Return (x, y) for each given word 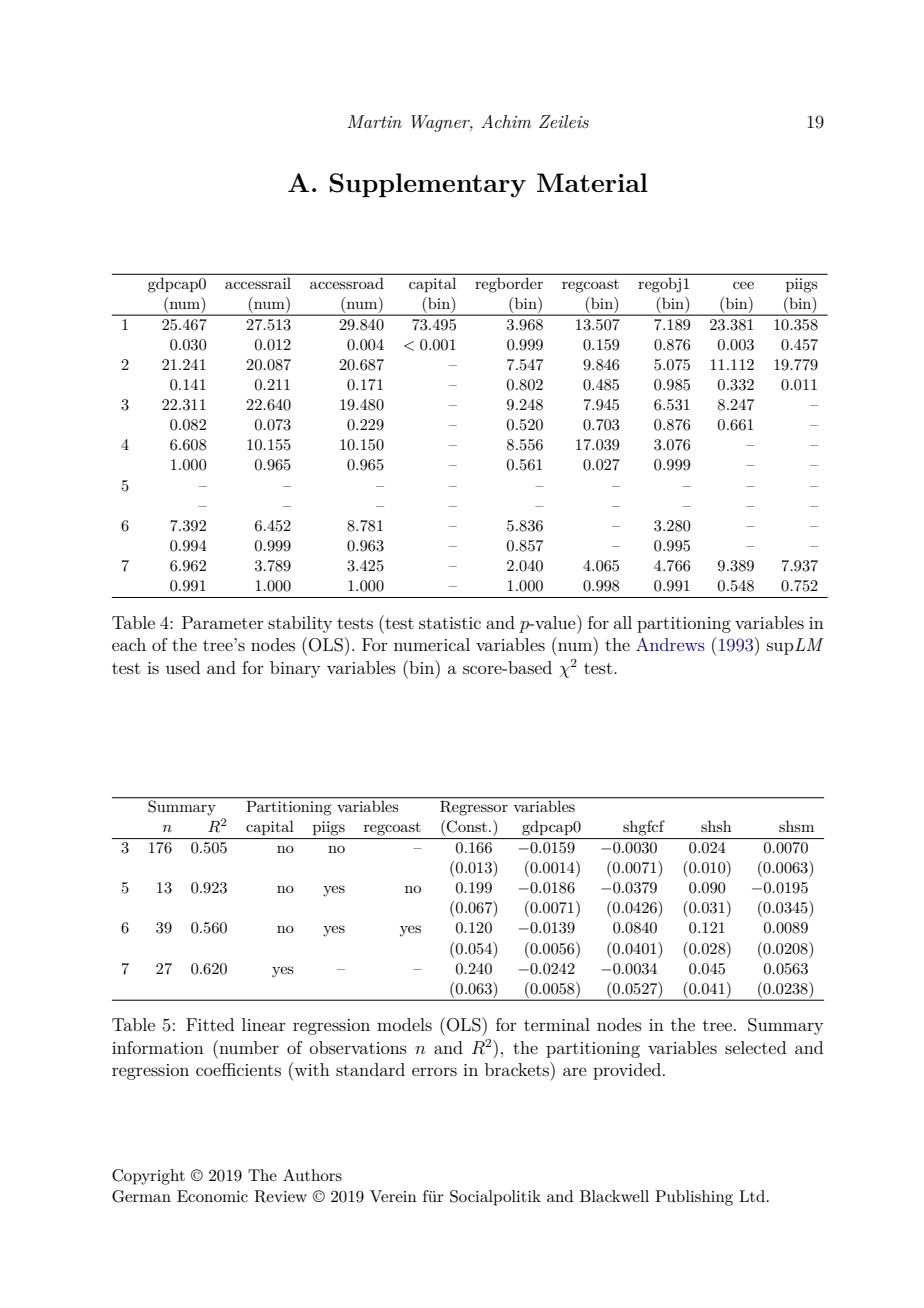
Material (592, 182)
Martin (374, 121)
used (183, 667)
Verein (393, 1196)
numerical (432, 644)
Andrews (670, 644)
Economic (212, 1196)
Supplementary (428, 185)
